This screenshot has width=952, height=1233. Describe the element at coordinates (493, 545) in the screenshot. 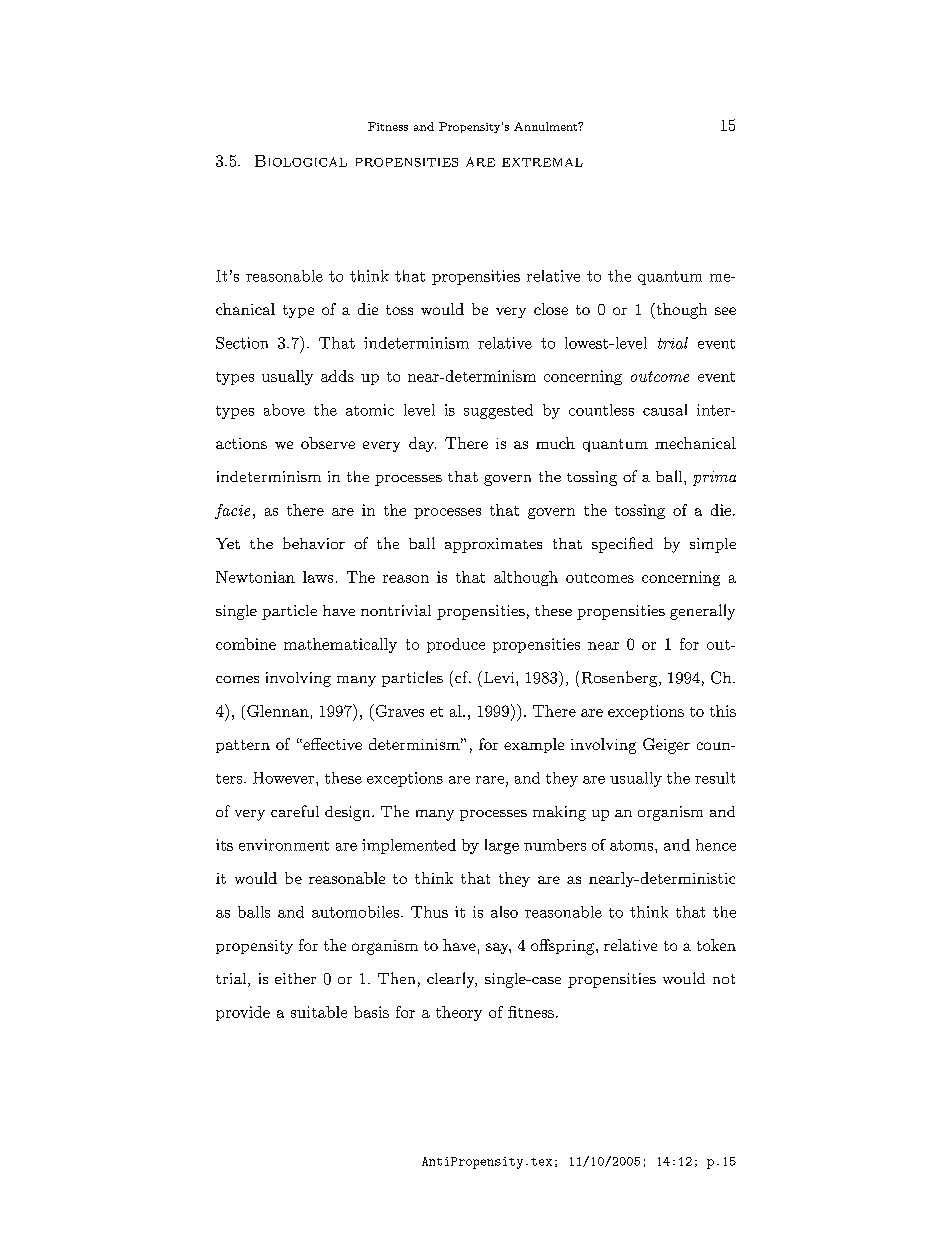

I see `approximates` at that location.
